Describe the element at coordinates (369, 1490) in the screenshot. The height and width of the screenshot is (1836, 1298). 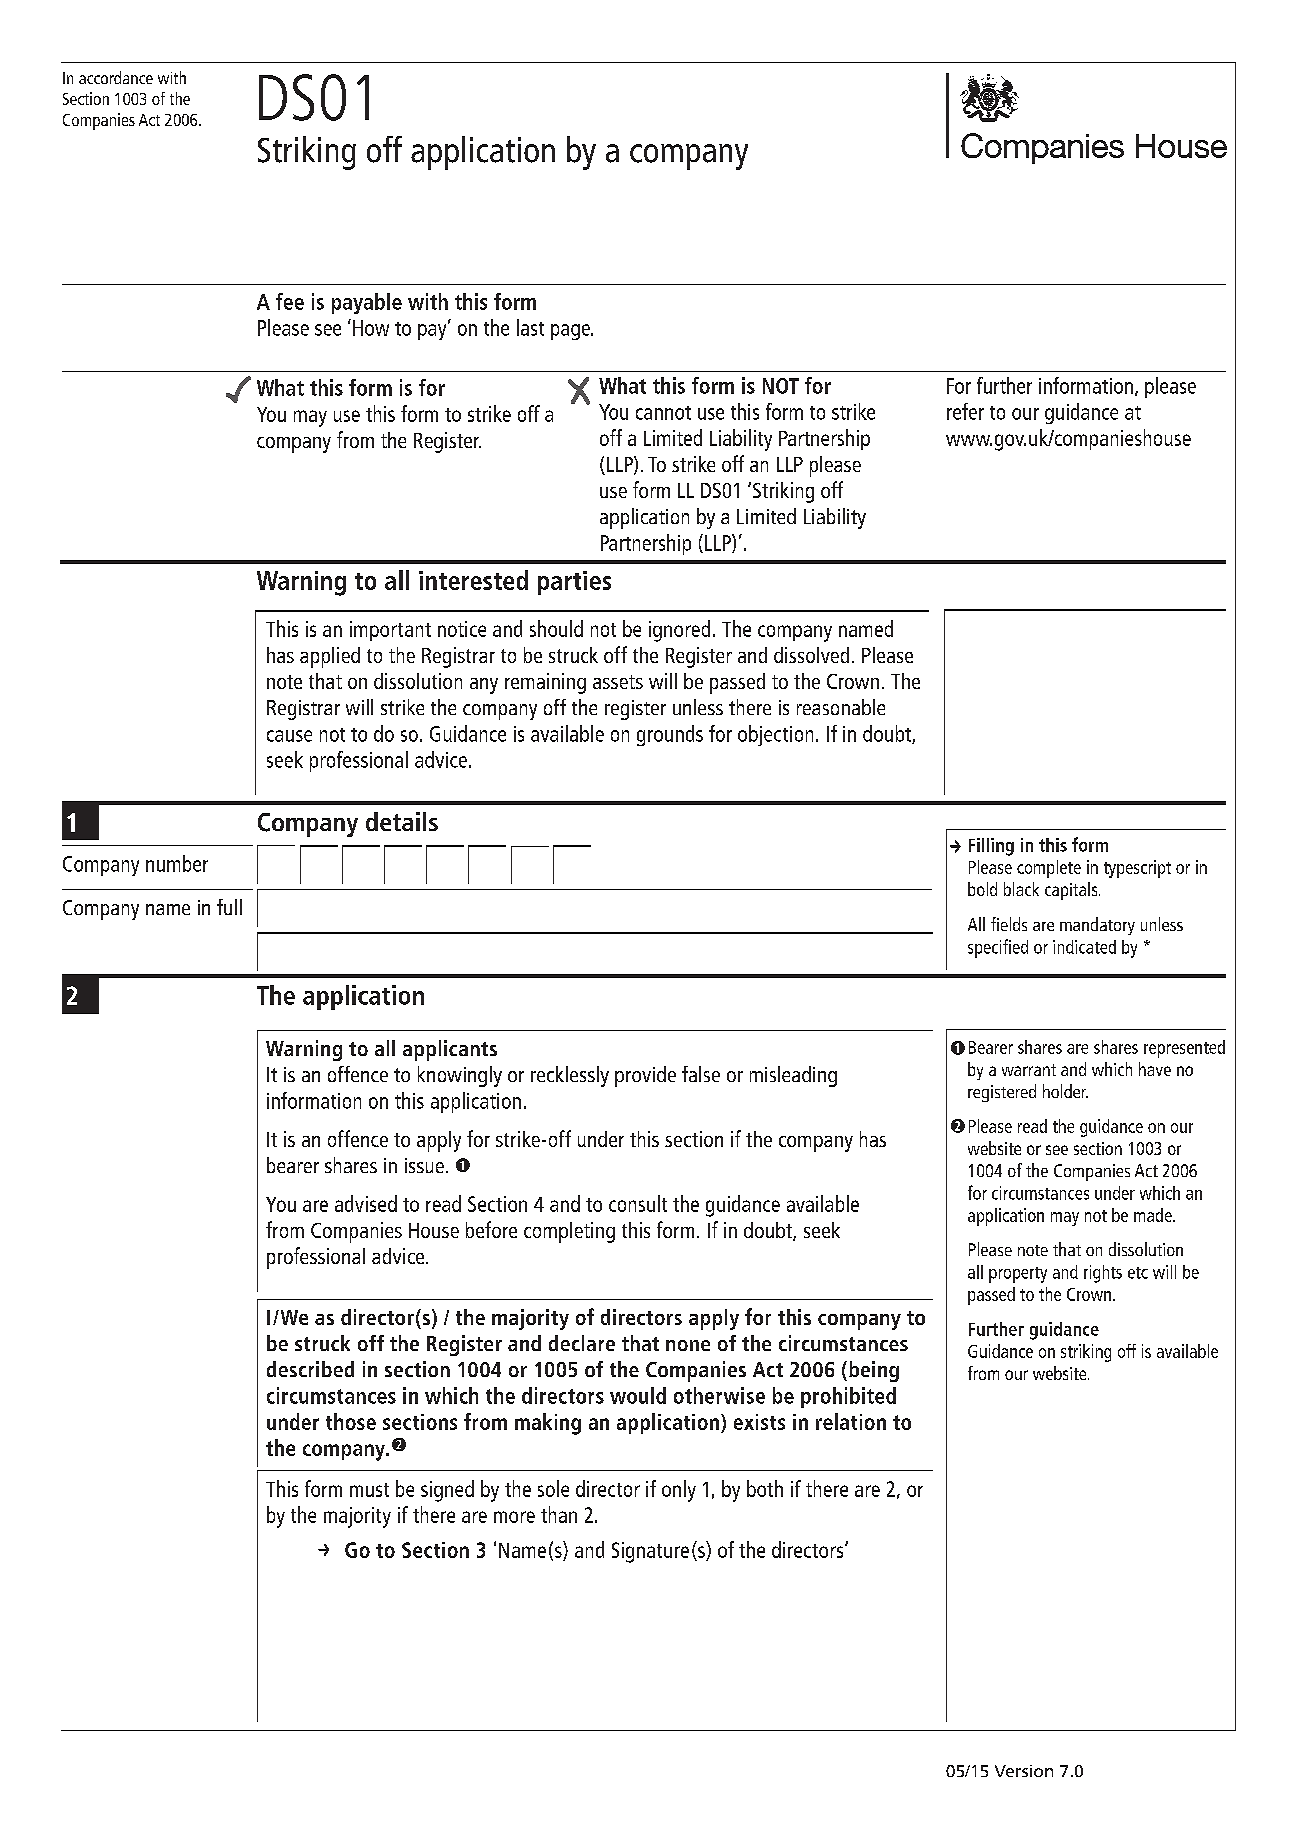
I see `must` at that location.
